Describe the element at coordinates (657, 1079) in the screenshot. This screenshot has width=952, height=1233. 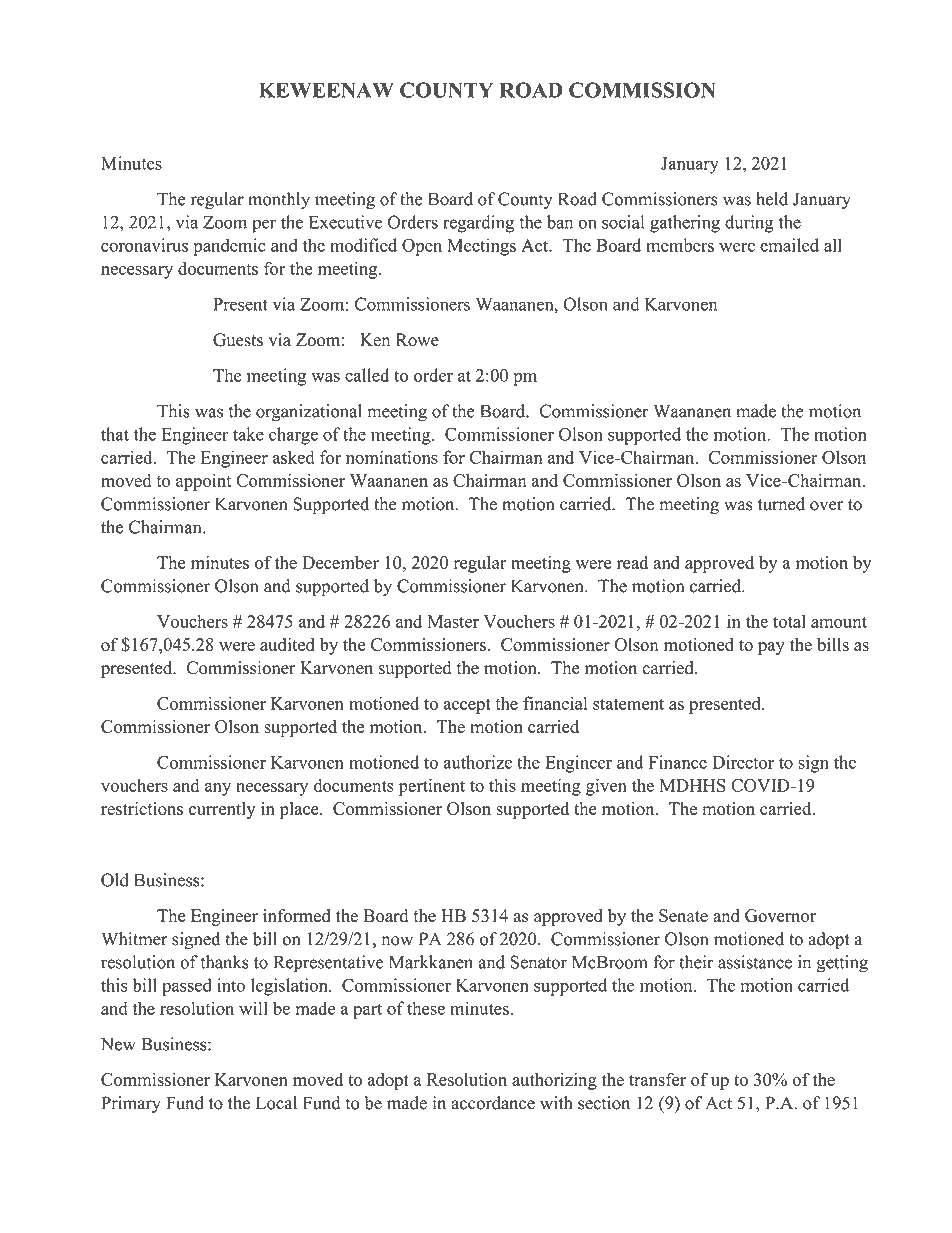
I see `transfer` at that location.
